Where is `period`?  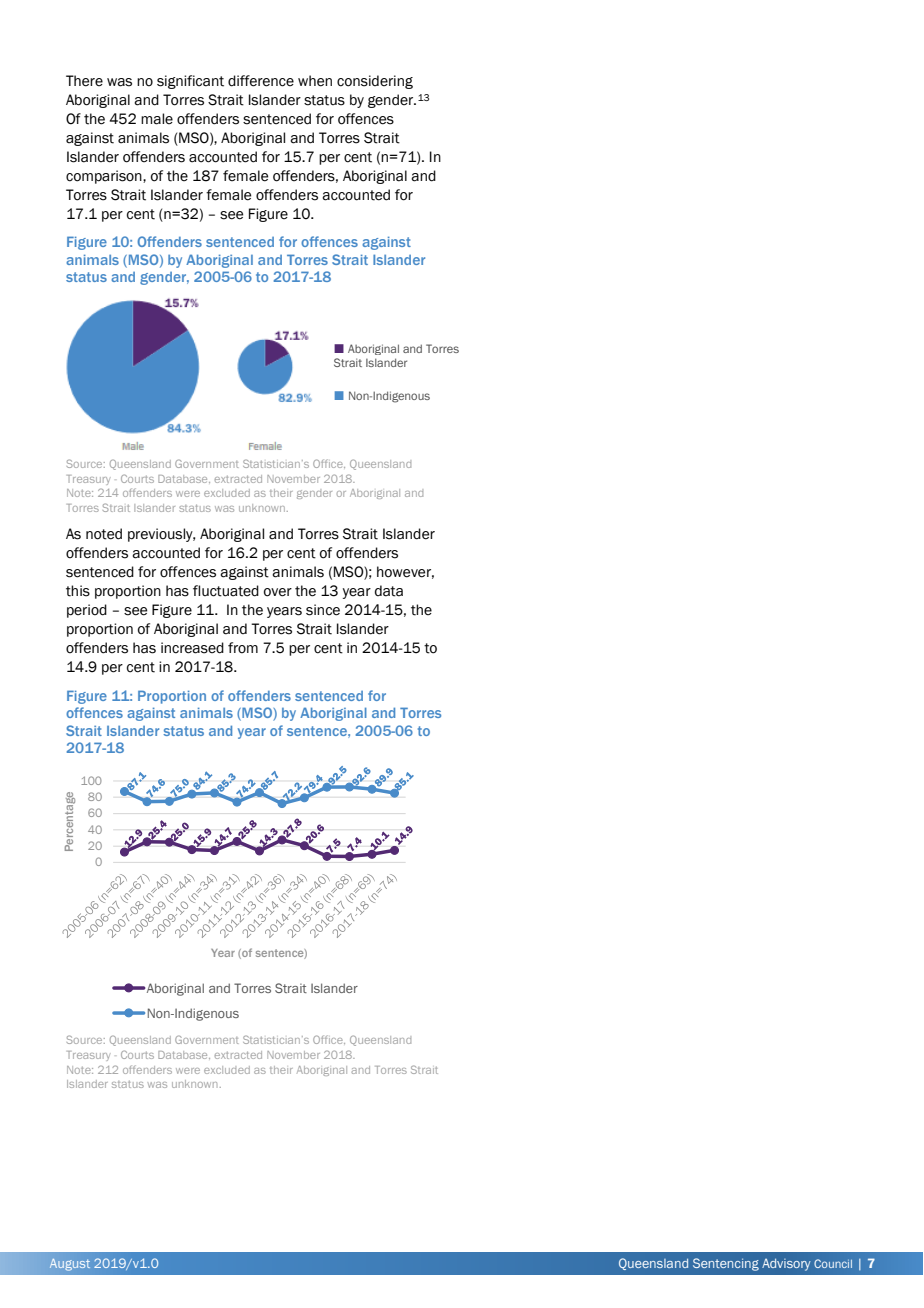
period is located at coordinates (87, 611).
